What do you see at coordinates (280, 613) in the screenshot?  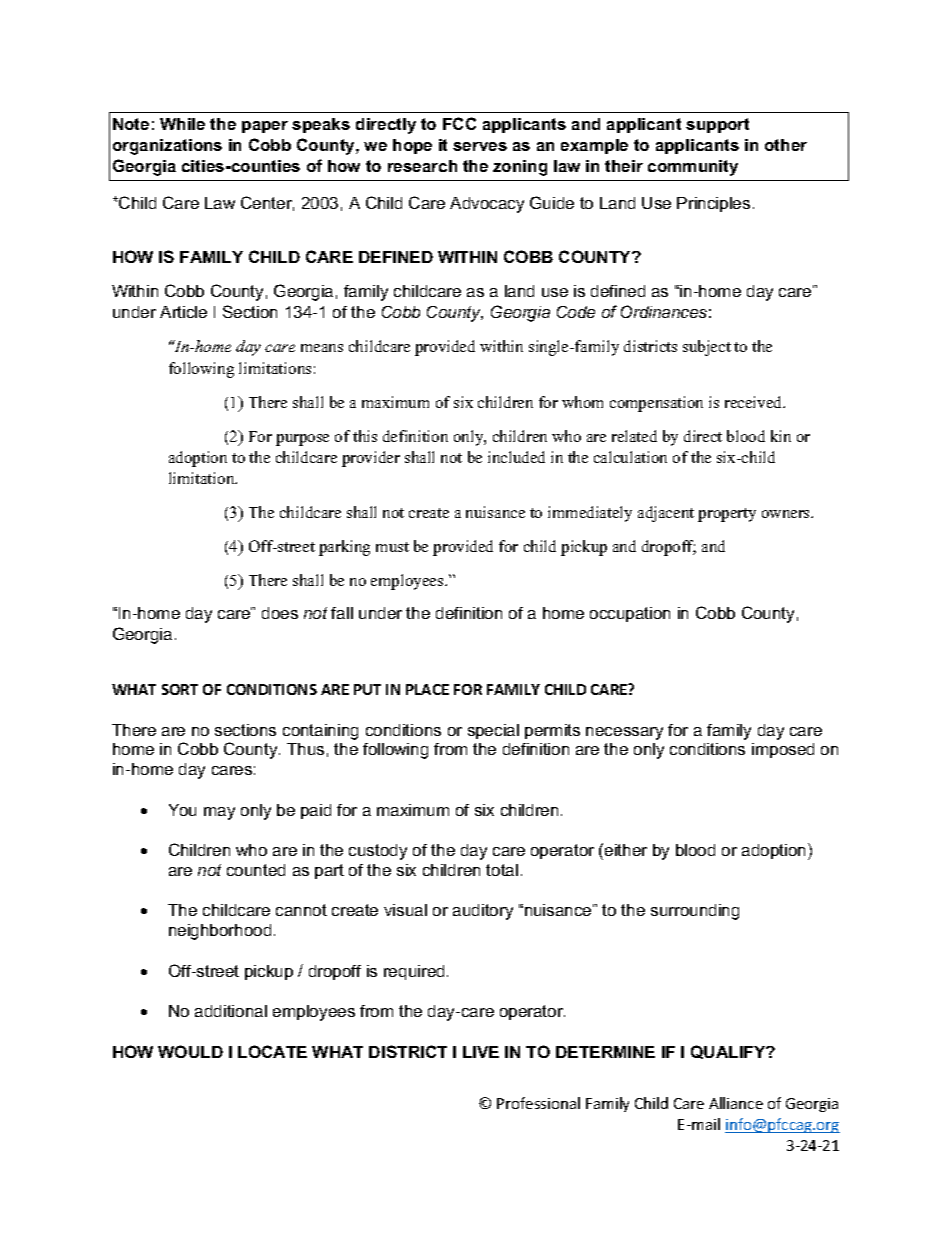 I see `does` at bounding box center [280, 613].
